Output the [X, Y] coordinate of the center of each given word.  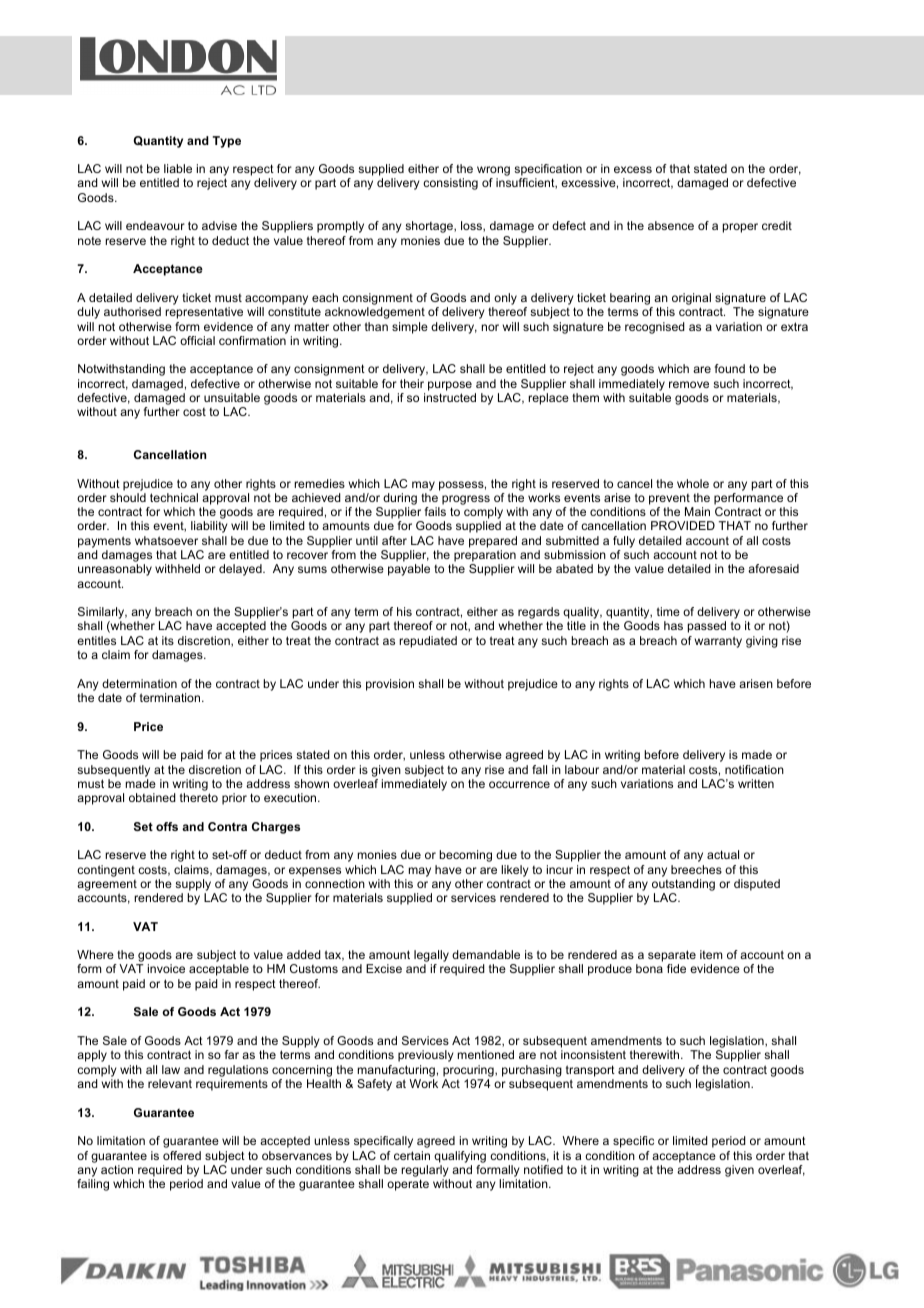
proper [740, 228]
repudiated [428, 642]
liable [178, 168]
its [168, 640]
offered [182, 1155]
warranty [718, 642]
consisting [450, 184]
